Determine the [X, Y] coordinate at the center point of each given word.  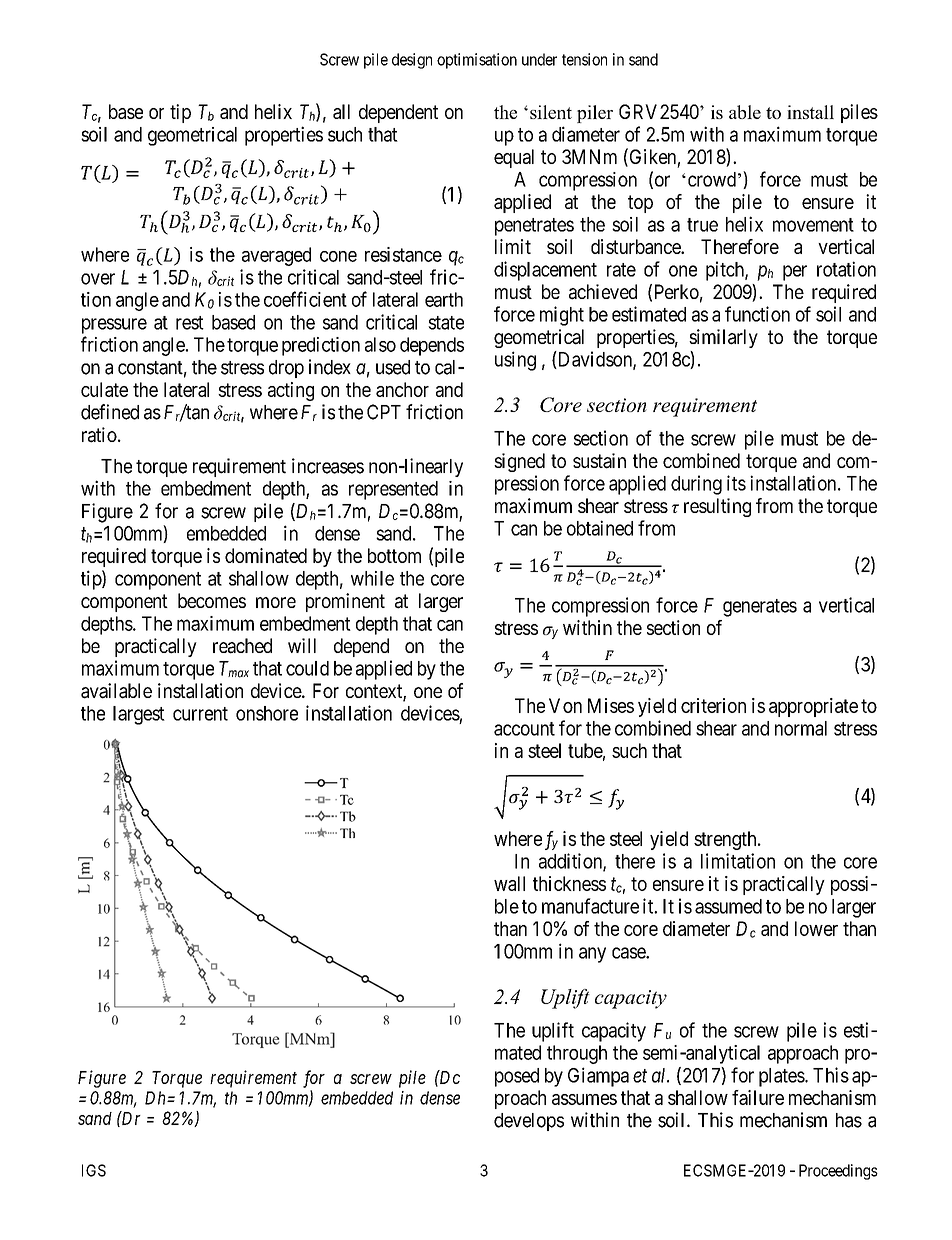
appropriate [813, 707]
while [372, 578]
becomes [212, 600]
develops [529, 1122]
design [412, 61]
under [539, 59]
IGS [94, 1170]
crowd [710, 179]
